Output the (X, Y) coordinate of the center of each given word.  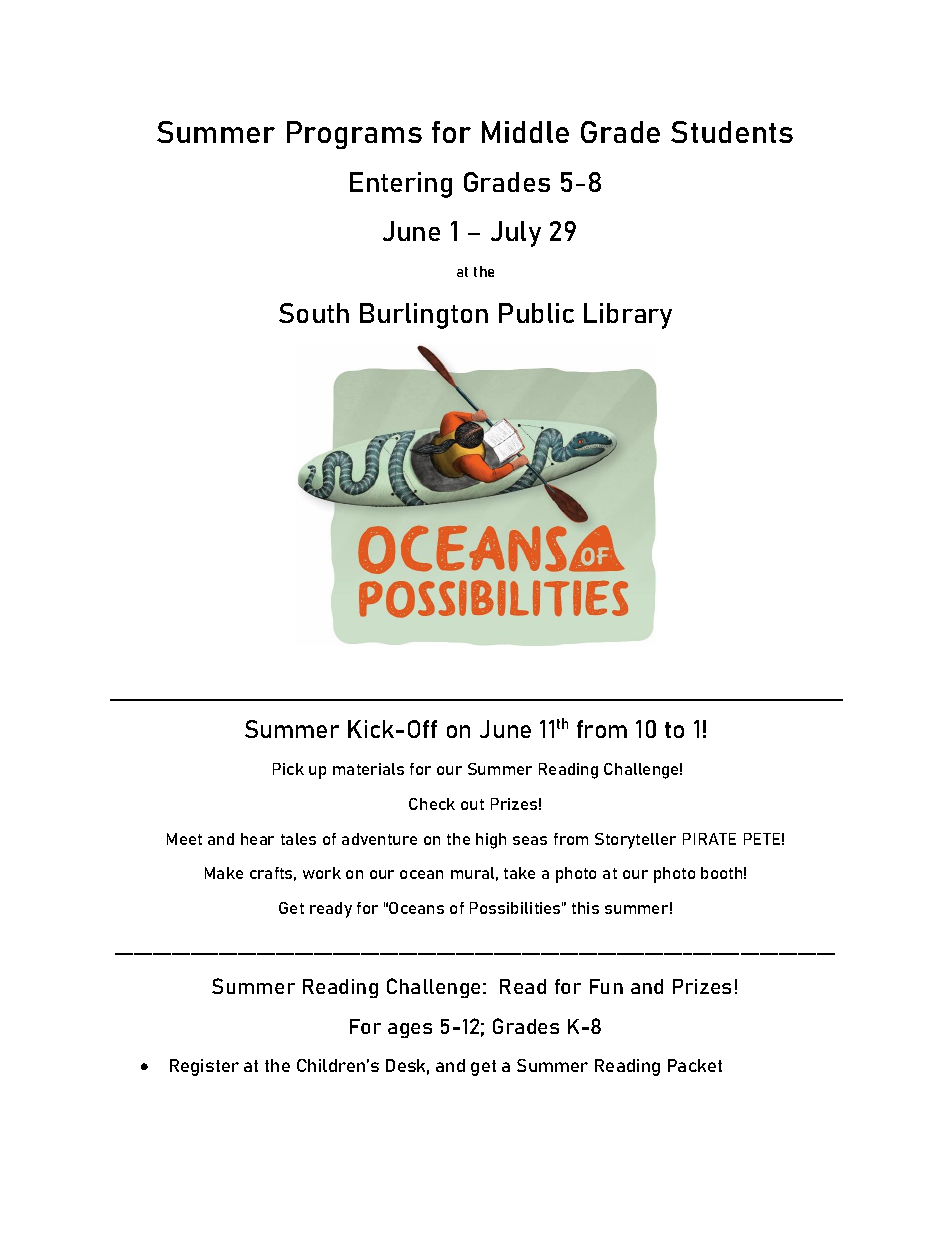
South (314, 313)
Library (628, 316)
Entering (401, 185)
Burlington (424, 316)
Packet (695, 1065)
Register (204, 1067)
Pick (288, 769)
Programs (354, 135)
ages (410, 1030)
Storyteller (635, 841)
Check (432, 804)
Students (732, 132)
